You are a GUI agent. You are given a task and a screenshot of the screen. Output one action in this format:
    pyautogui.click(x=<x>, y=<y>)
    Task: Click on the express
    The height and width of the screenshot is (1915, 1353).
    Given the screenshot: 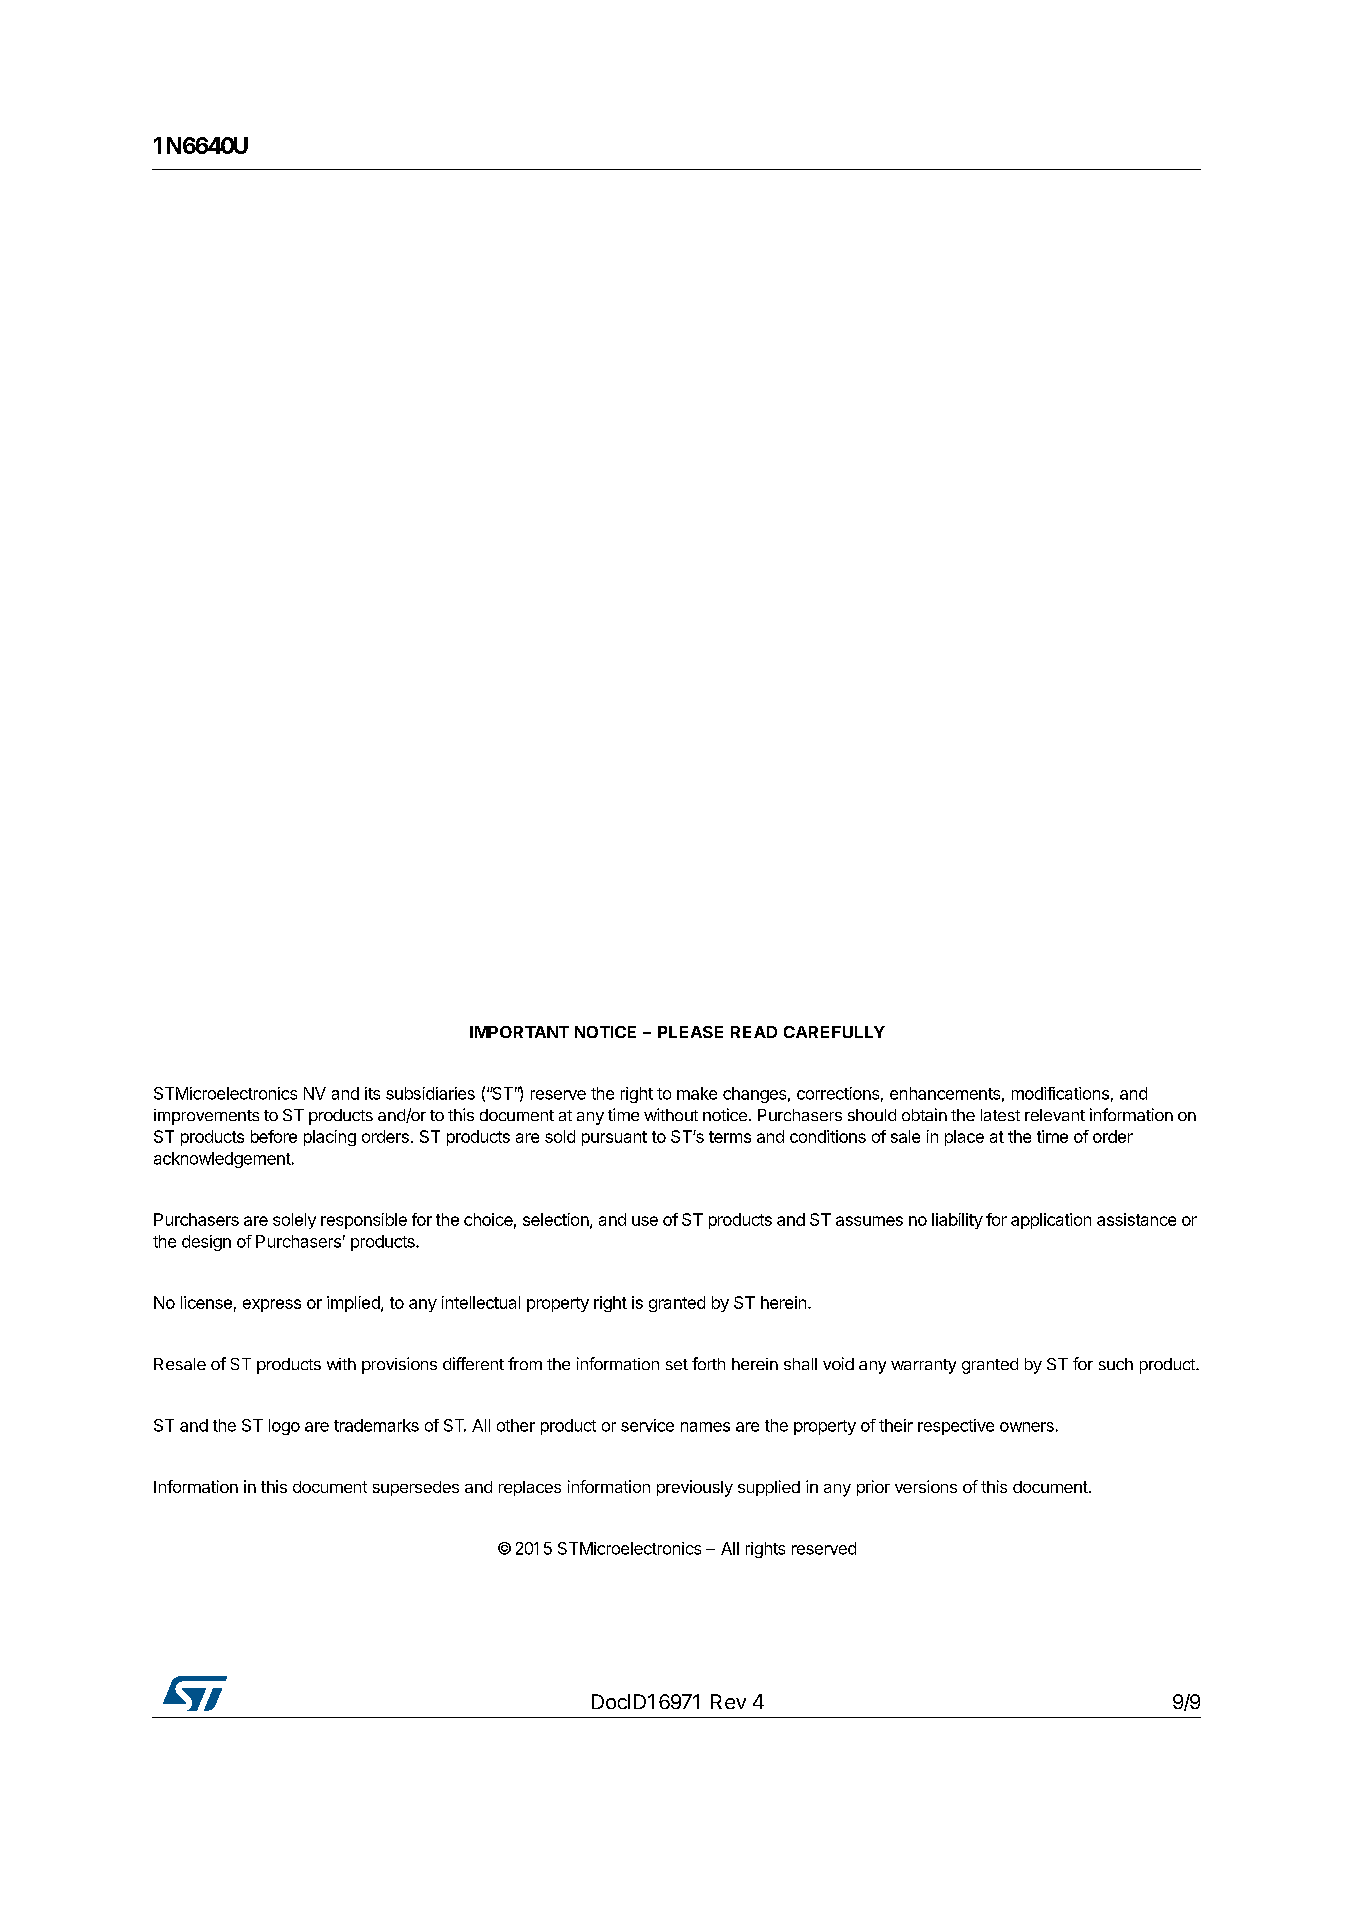 What is the action you would take?
    pyautogui.click(x=272, y=1305)
